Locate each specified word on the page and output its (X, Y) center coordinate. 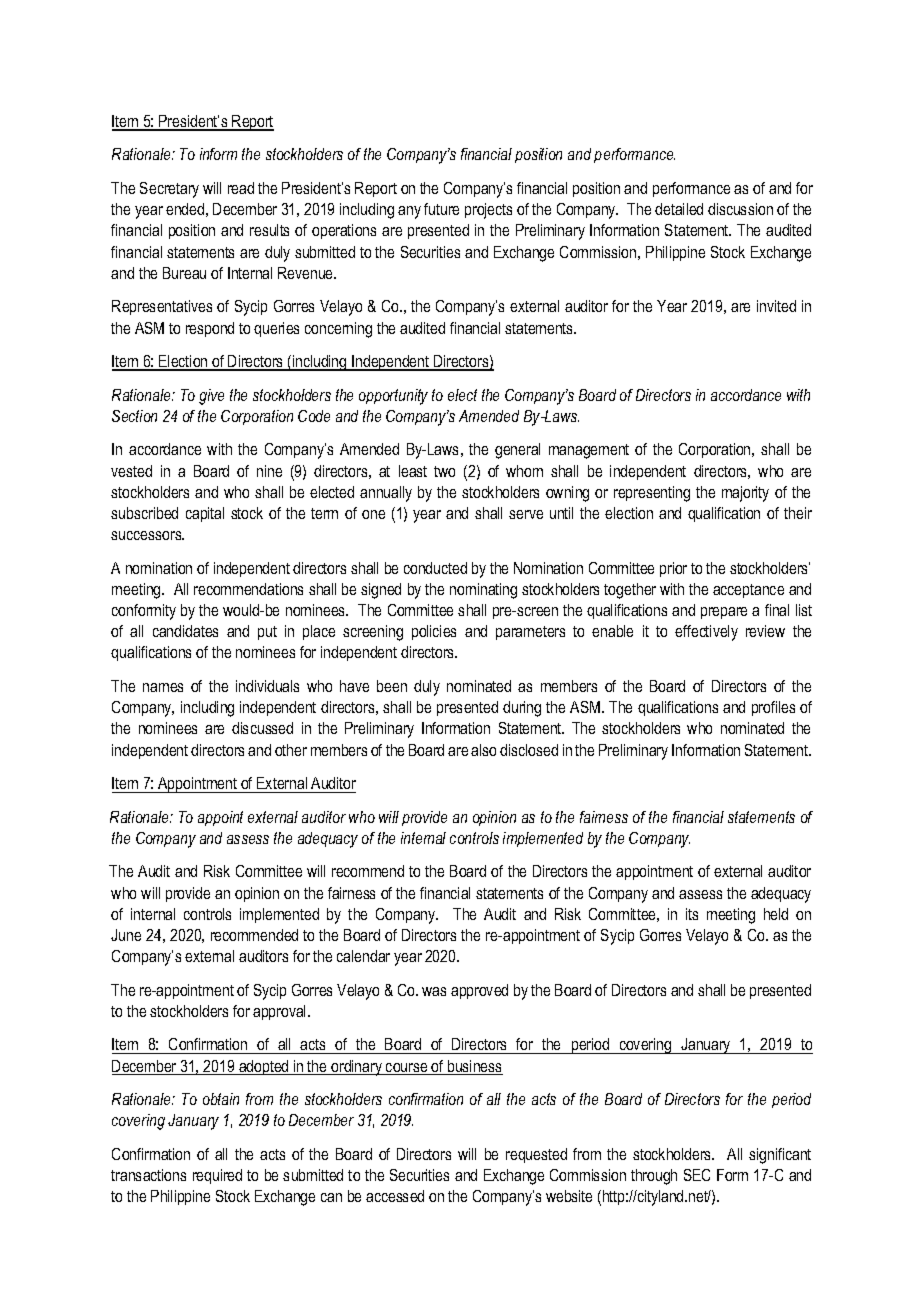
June (126, 935)
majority (745, 494)
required (217, 1176)
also (483, 750)
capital (205, 514)
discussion (740, 209)
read (241, 188)
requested (536, 1155)
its (692, 914)
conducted (435, 568)
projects (488, 211)
